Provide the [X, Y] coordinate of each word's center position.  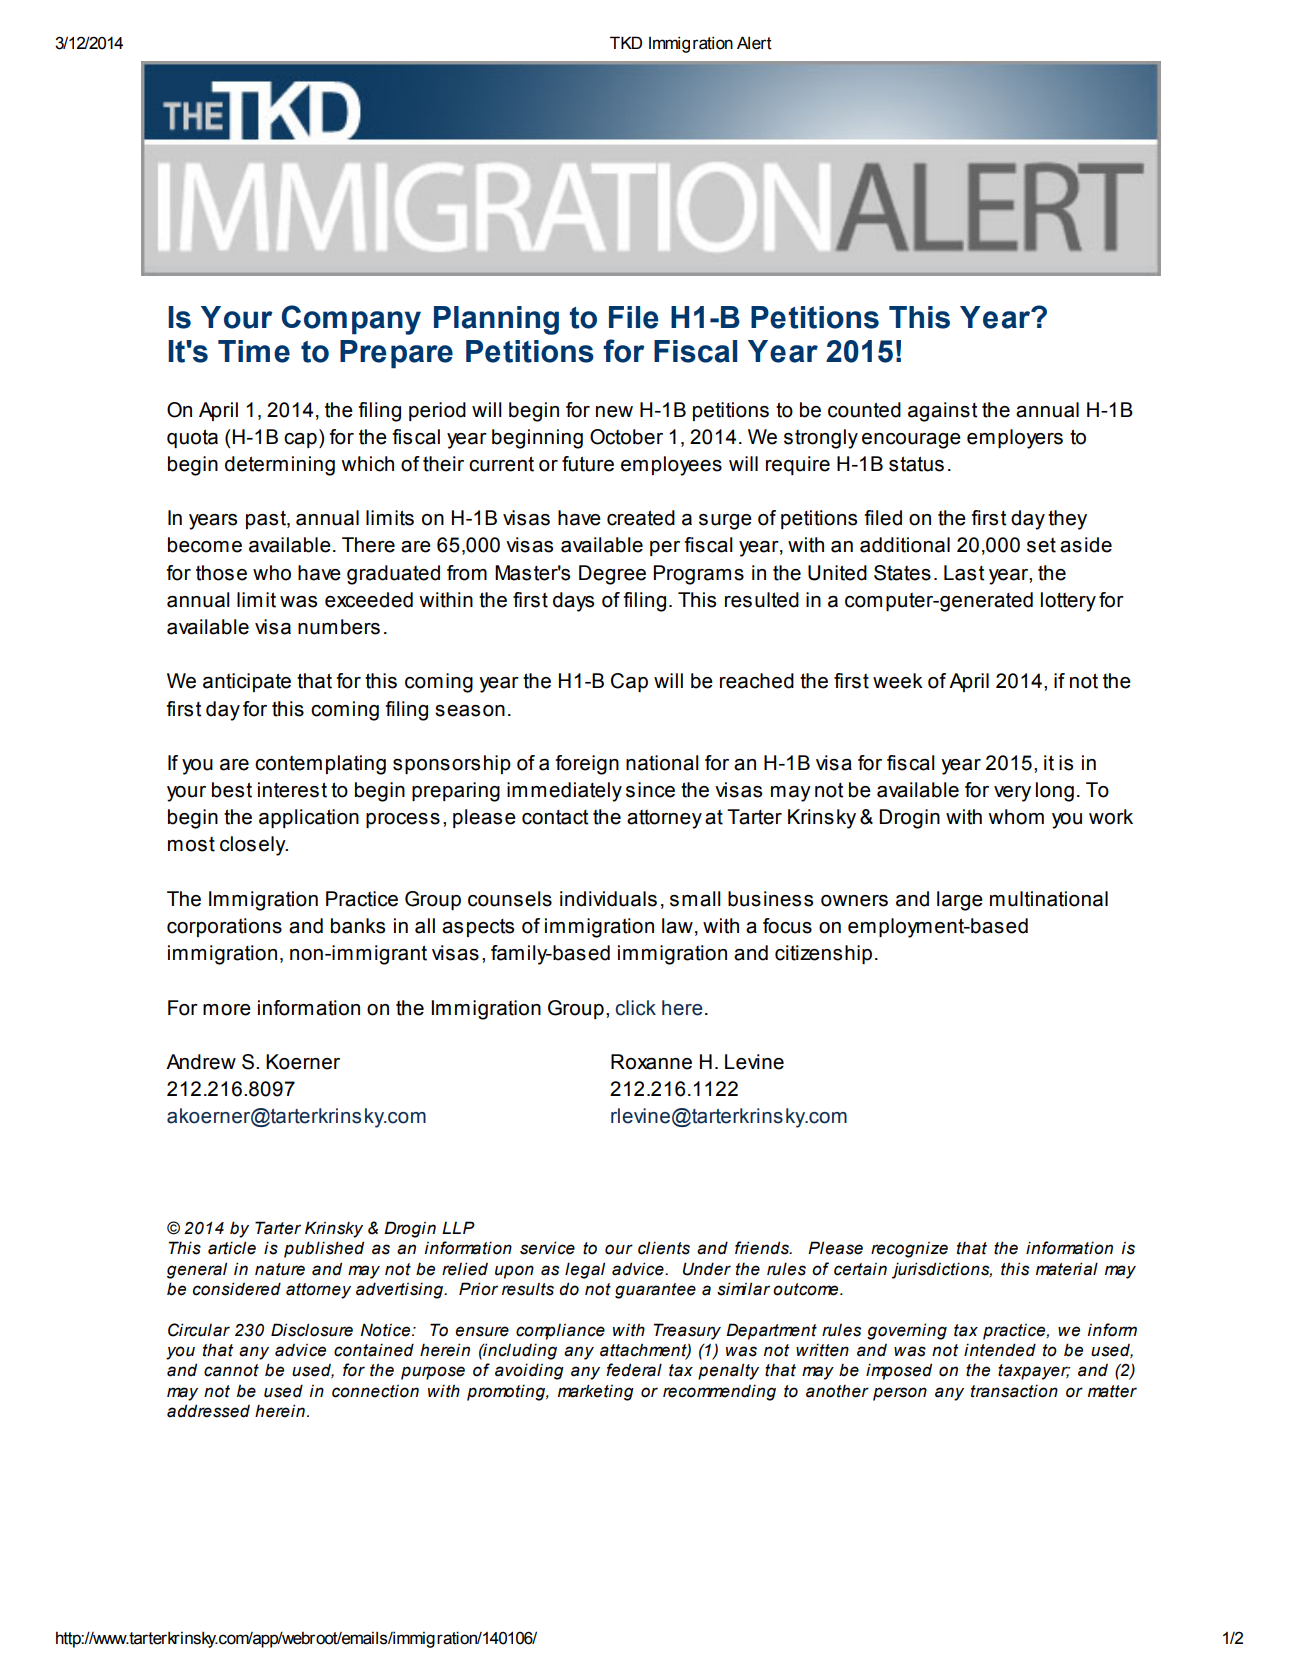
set [1041, 545]
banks [358, 926]
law [677, 926]
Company [351, 320]
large [960, 901]
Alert [754, 43]
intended [1000, 1350]
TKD [626, 42]
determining [280, 466]
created [641, 518]
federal [634, 1370]
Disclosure [312, 1330]
